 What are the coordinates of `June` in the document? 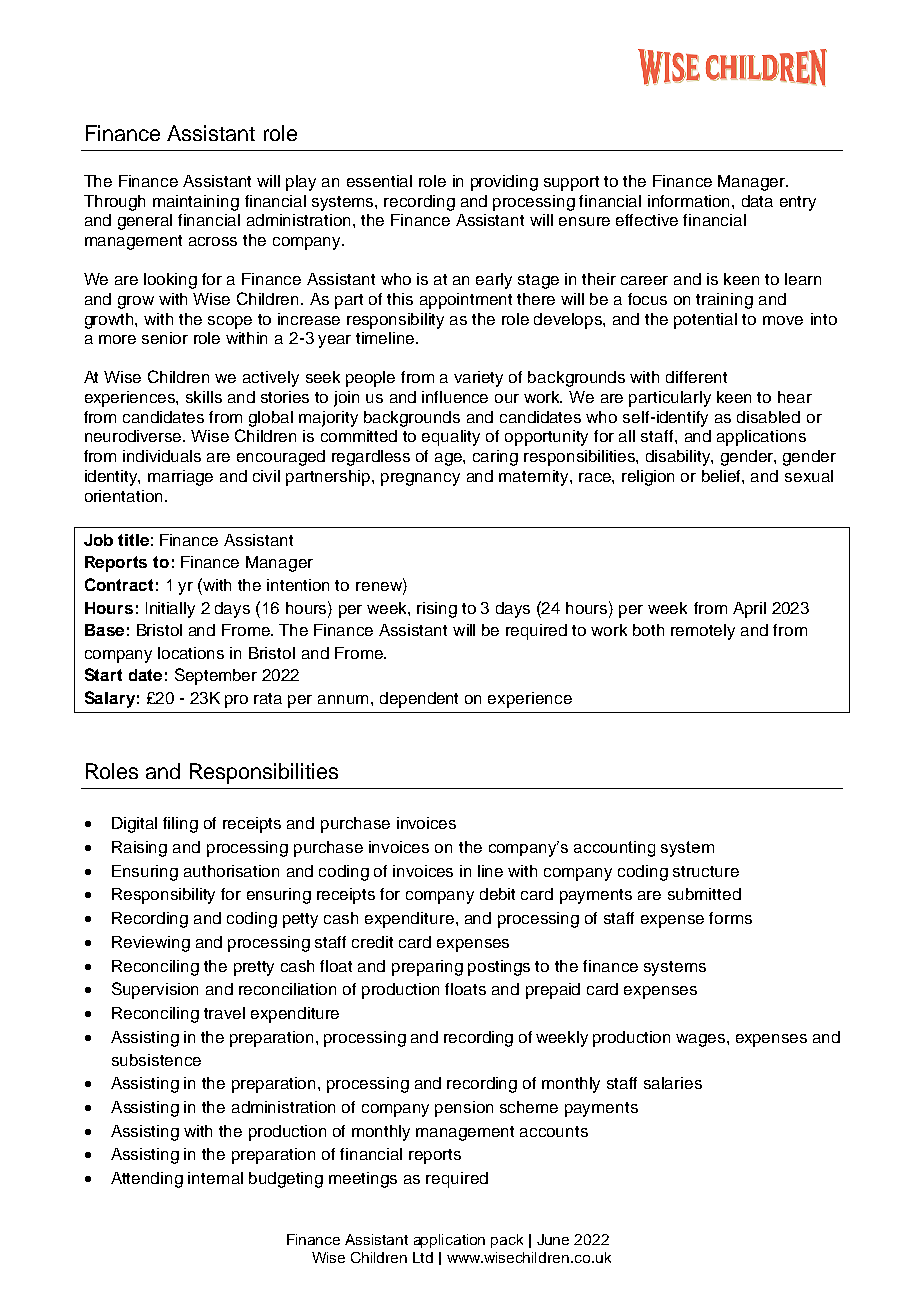 It's located at (553, 1239).
